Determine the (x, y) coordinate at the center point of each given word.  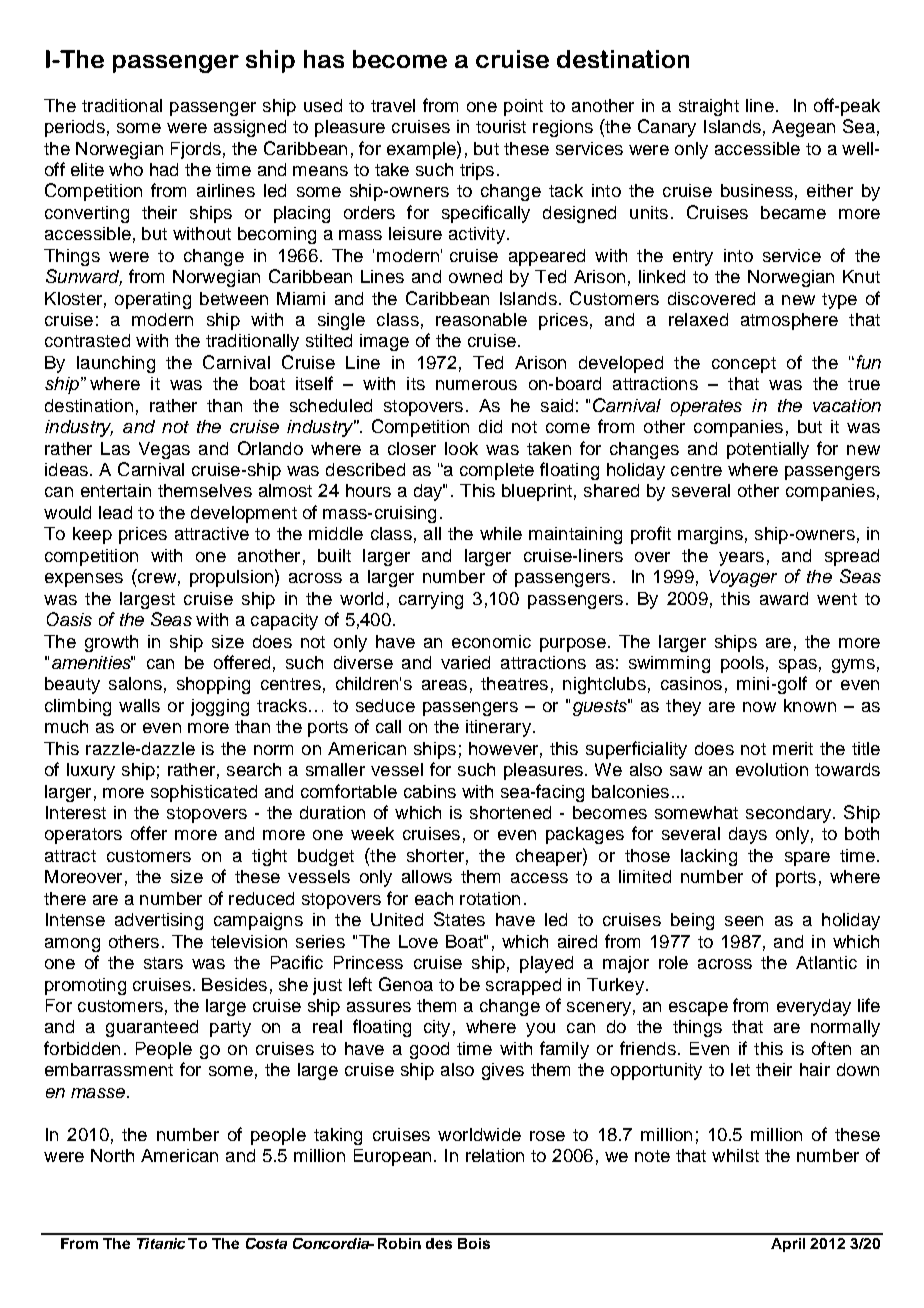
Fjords (196, 150)
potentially (768, 450)
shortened (510, 812)
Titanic (161, 1243)
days (748, 835)
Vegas (164, 450)
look (461, 448)
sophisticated (204, 793)
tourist (501, 126)
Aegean (803, 128)
